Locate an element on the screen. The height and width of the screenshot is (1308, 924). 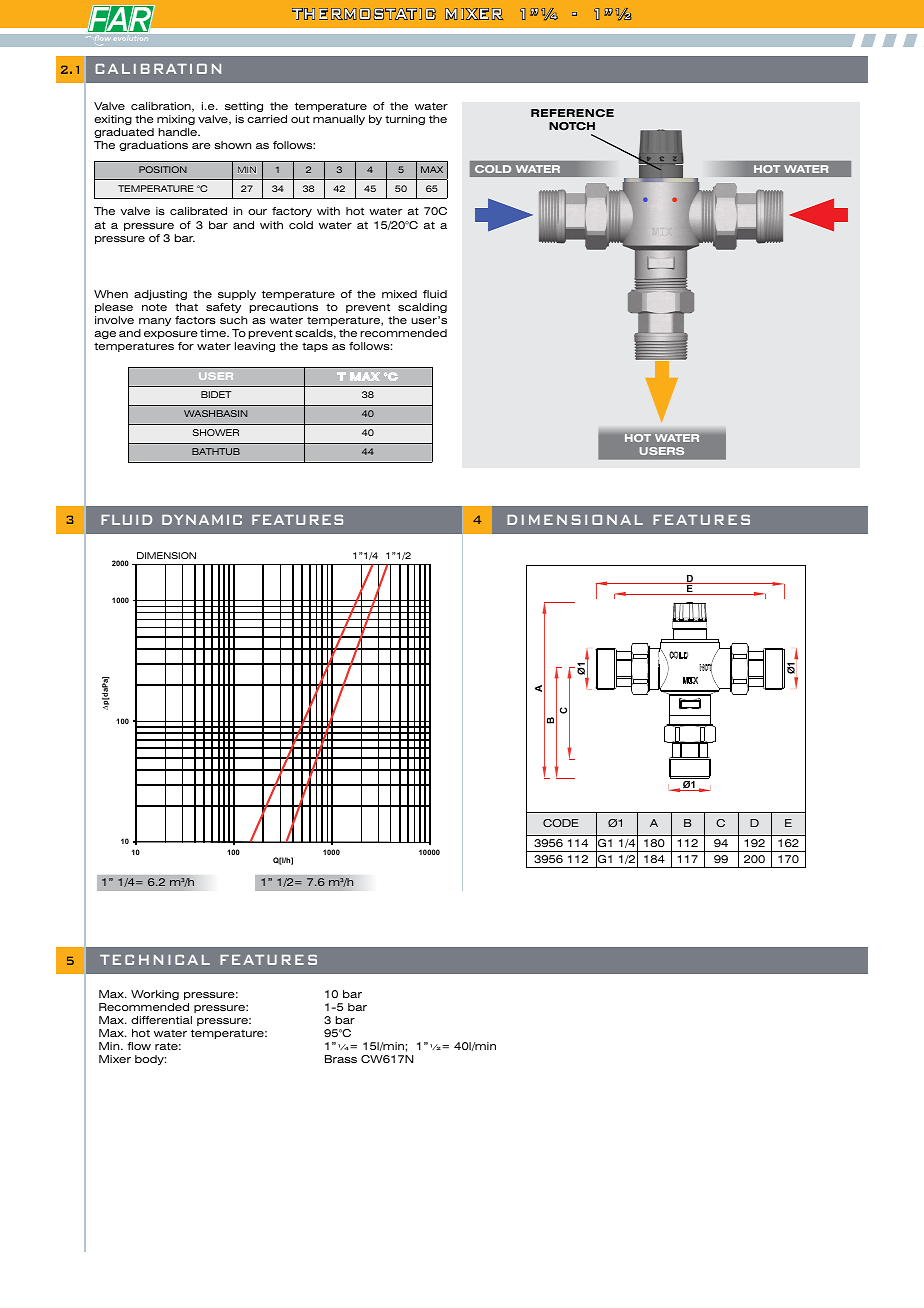
manually is located at coordinates (339, 120).
